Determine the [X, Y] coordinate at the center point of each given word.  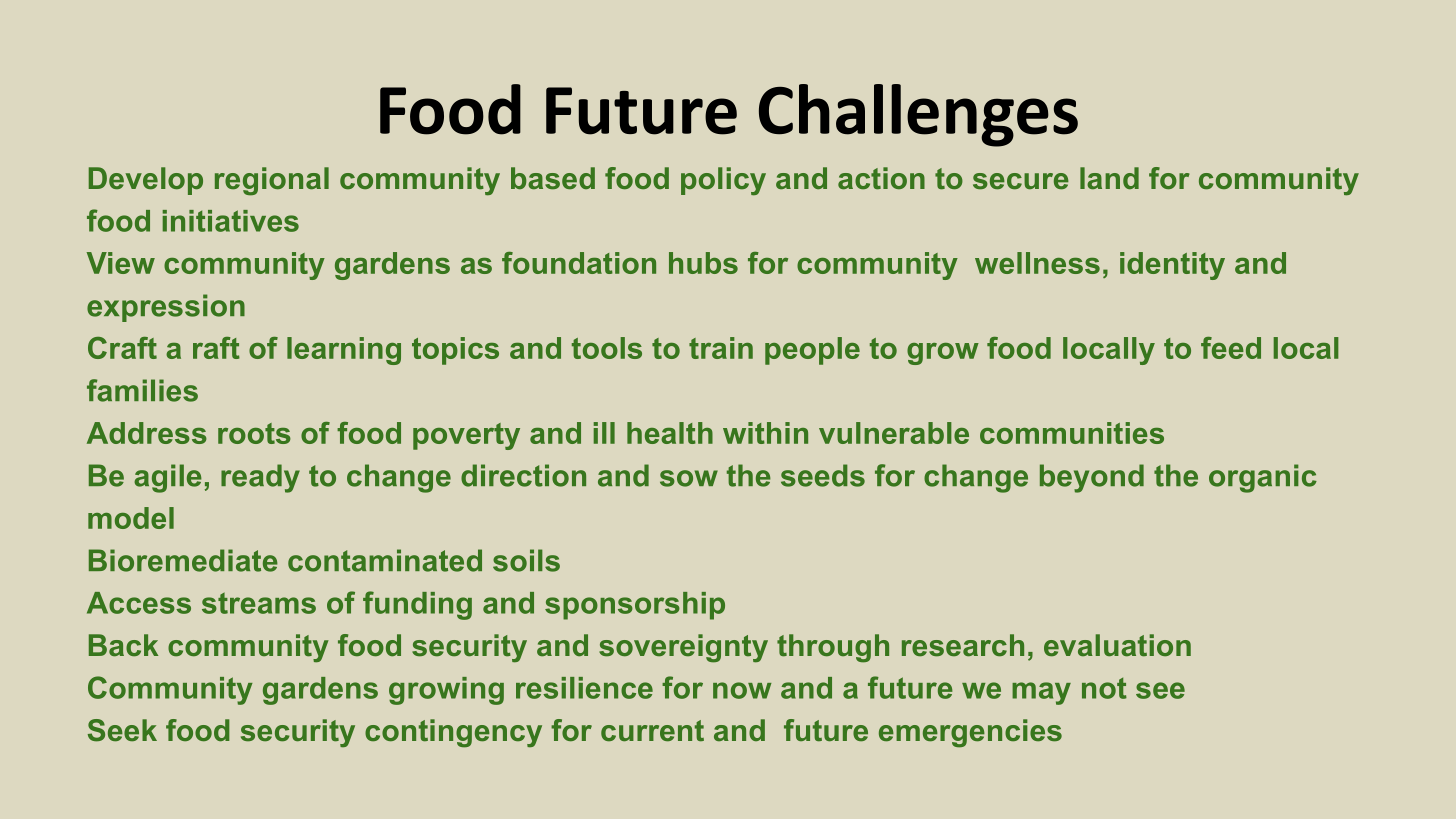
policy [723, 181]
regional [272, 181]
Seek [122, 730]
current [652, 730]
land [1109, 178]
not [1104, 688]
